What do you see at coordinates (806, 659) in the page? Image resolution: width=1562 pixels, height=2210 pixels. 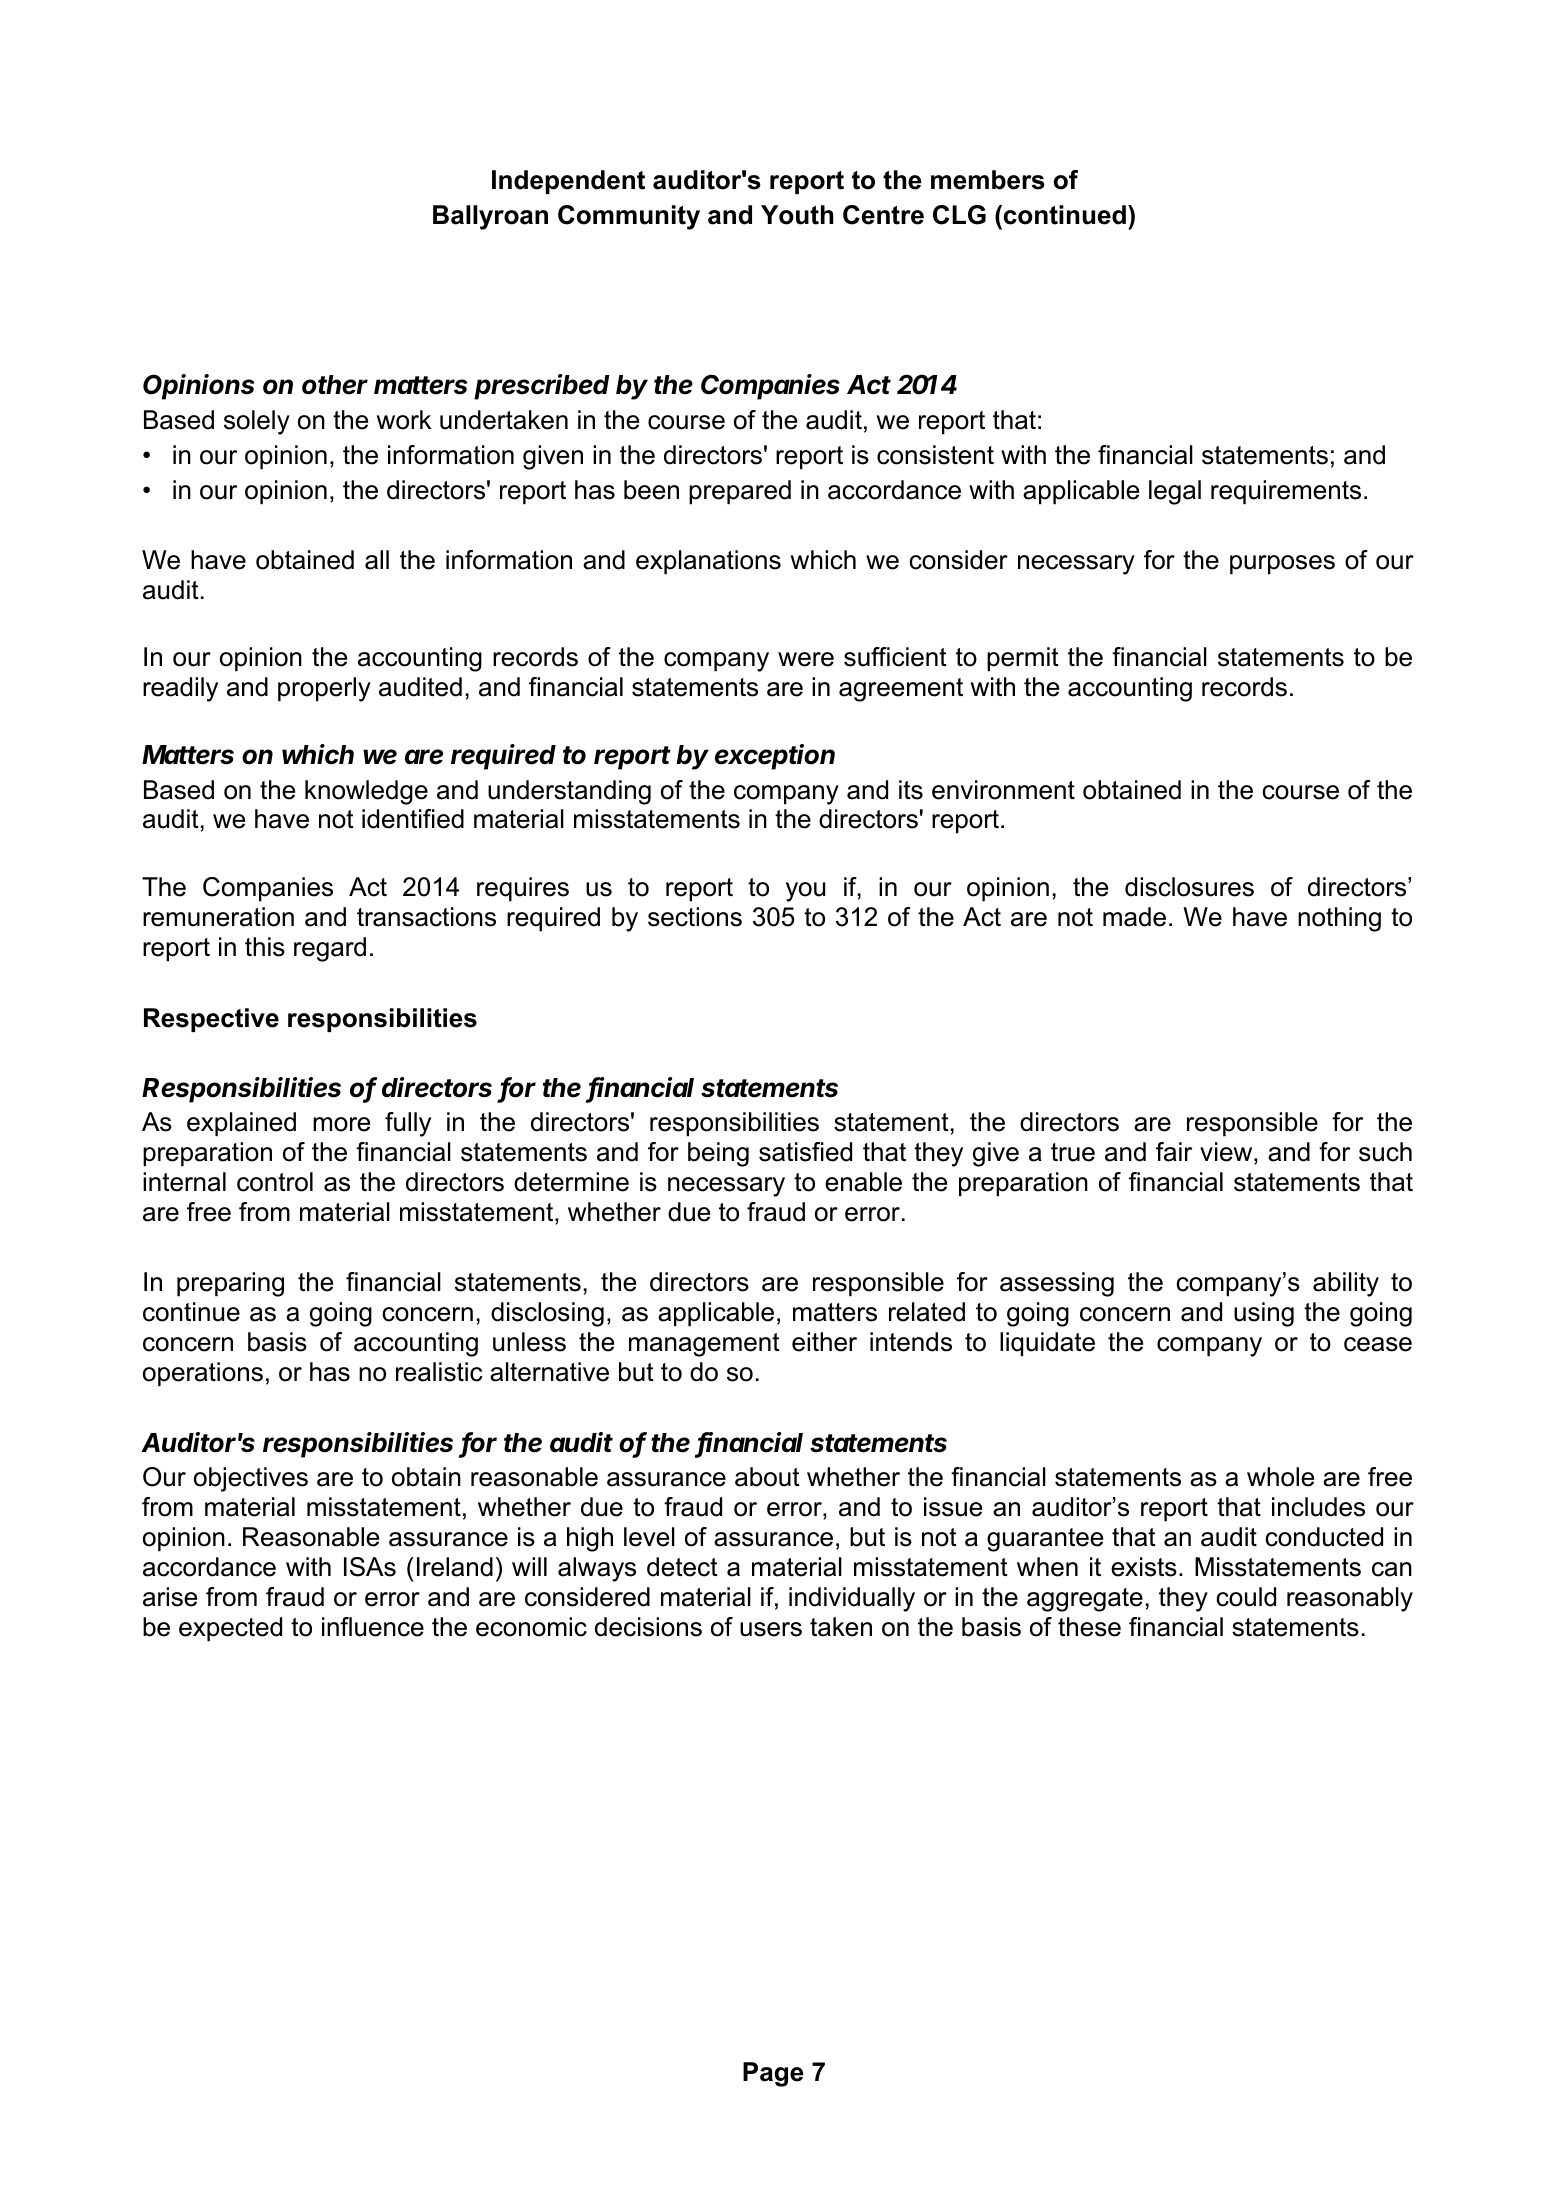 I see `were` at bounding box center [806, 659].
